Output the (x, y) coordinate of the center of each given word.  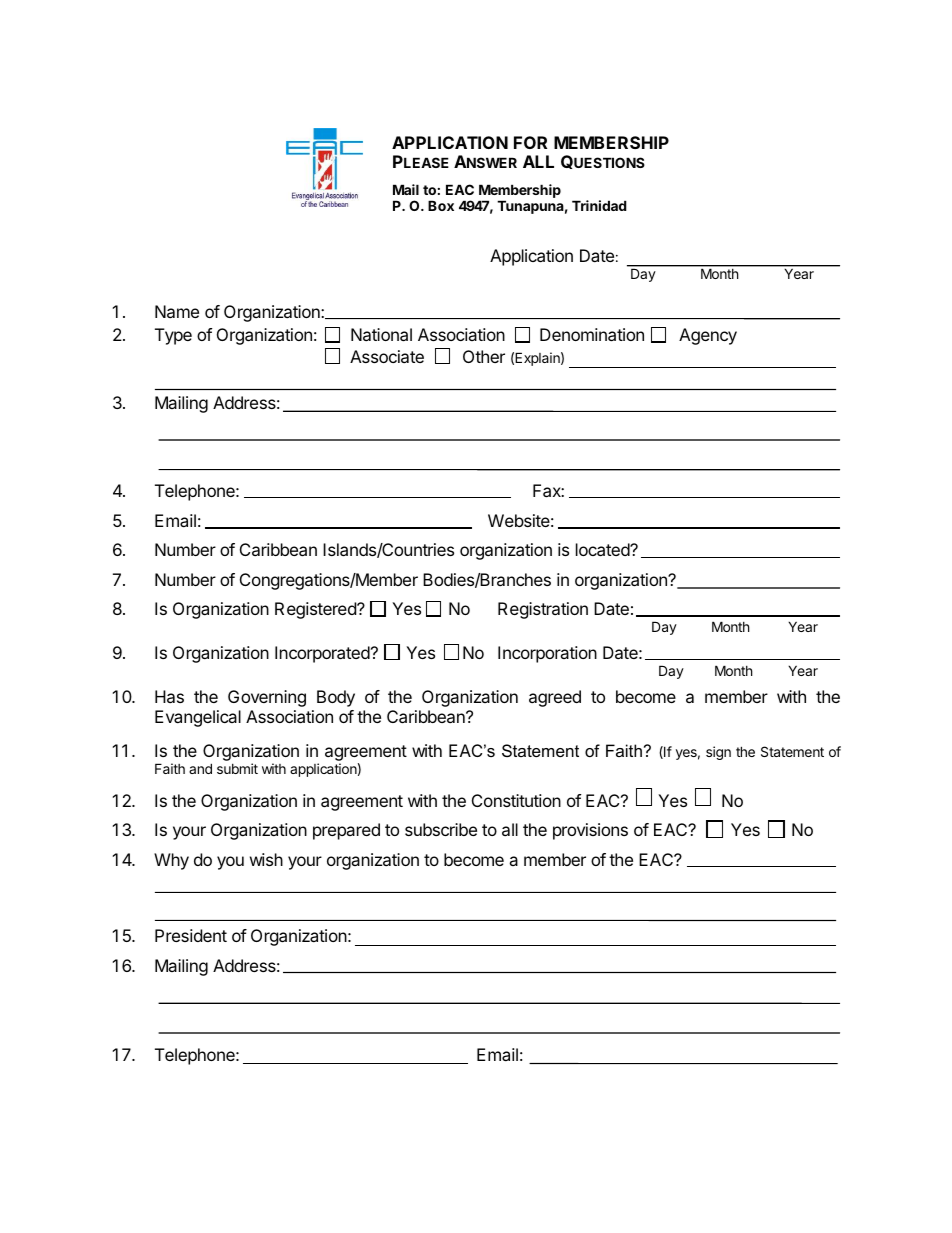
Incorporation (547, 654)
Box (441, 205)
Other (484, 356)
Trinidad (599, 205)
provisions (590, 831)
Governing (267, 698)
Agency (708, 336)
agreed (555, 698)
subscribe (441, 829)
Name (177, 311)
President (191, 935)
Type (173, 336)
